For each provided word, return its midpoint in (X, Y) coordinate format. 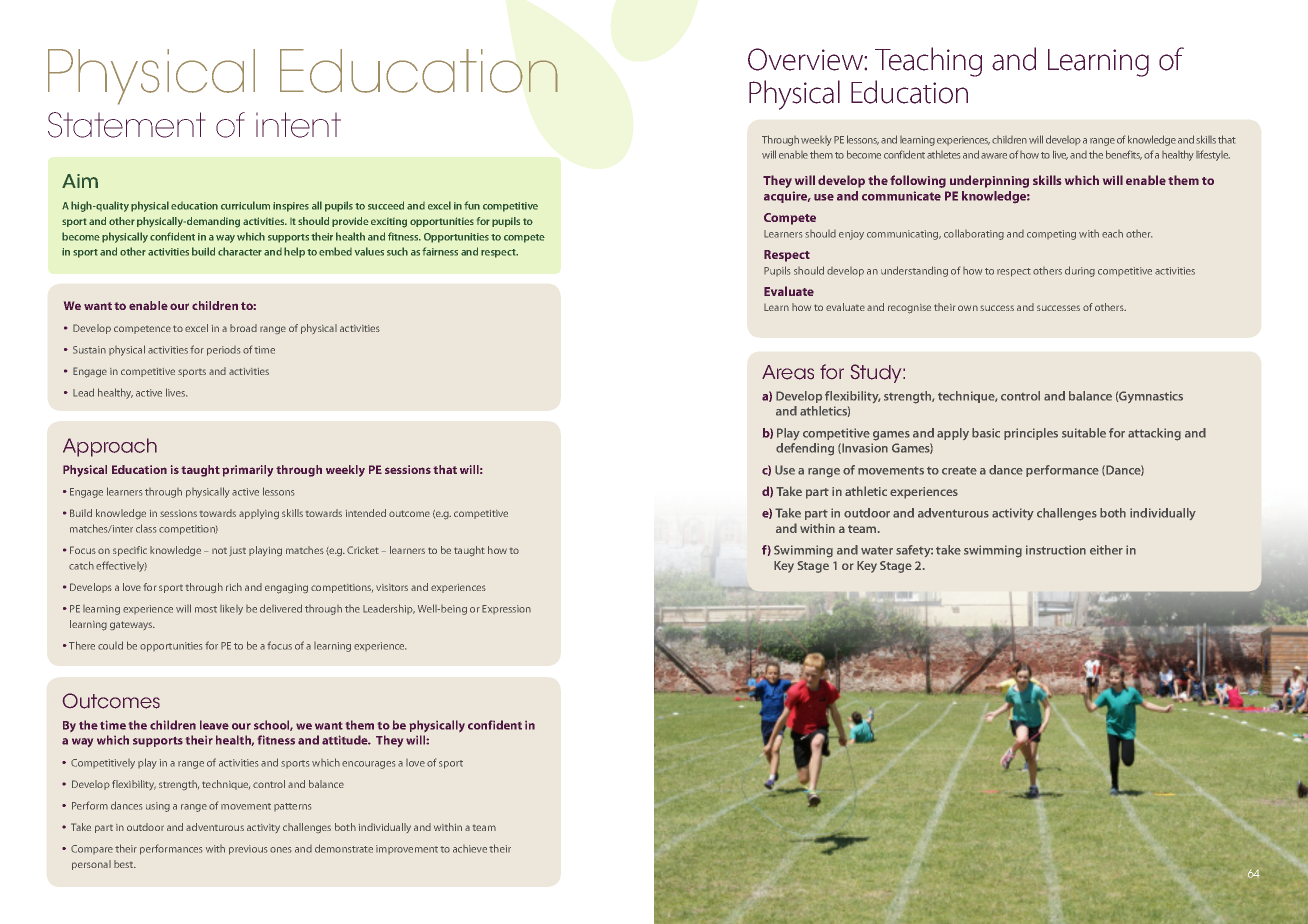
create (959, 470)
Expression (506, 609)
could (110, 645)
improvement (407, 849)
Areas (788, 372)
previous (248, 850)
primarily (247, 471)
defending (805, 449)
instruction (1056, 550)
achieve (470, 849)
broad (243, 328)
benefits (1124, 155)
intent (298, 125)
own (968, 308)
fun (472, 205)
